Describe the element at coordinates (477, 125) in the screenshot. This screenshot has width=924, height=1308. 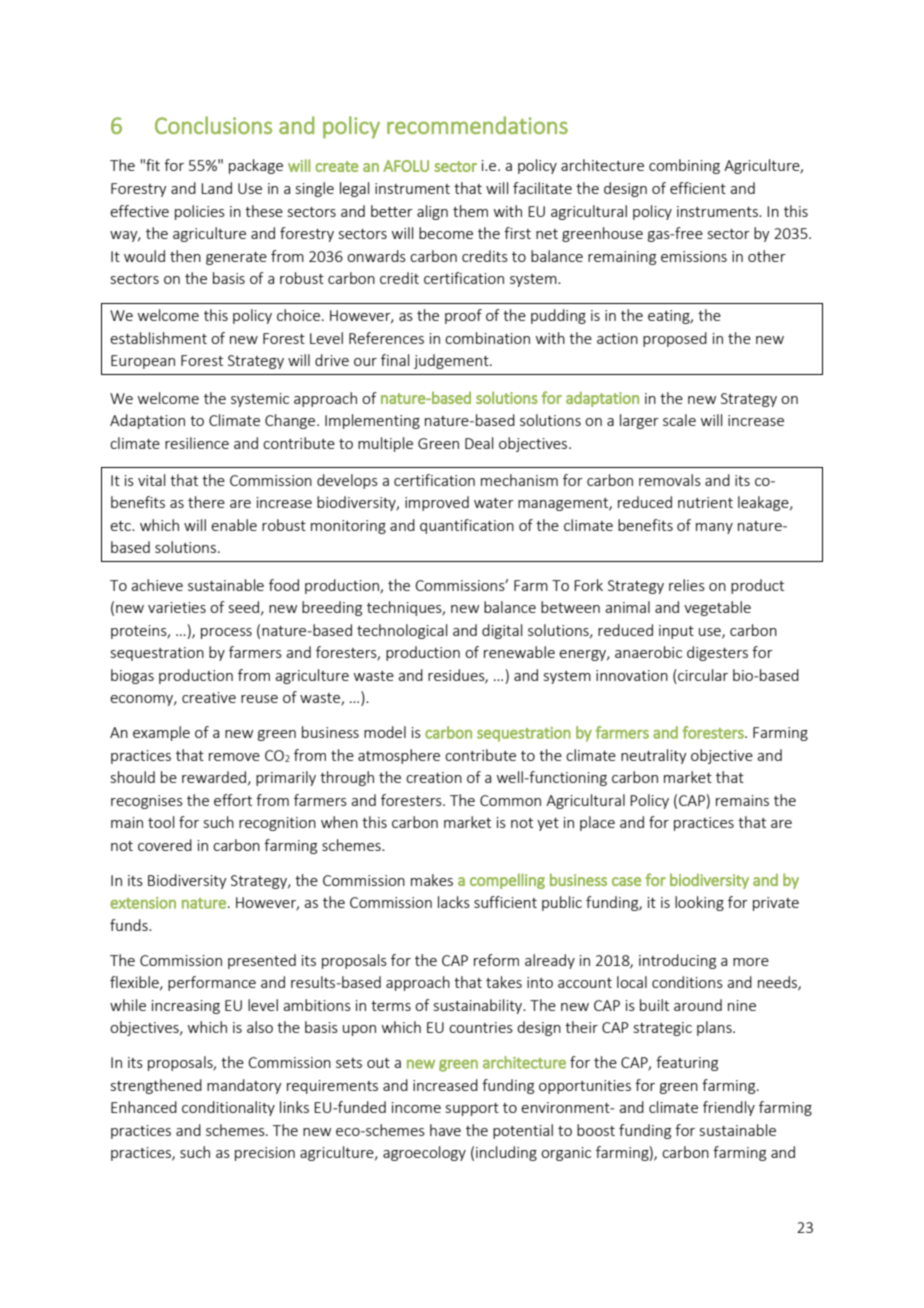
I see `recommendations` at that location.
